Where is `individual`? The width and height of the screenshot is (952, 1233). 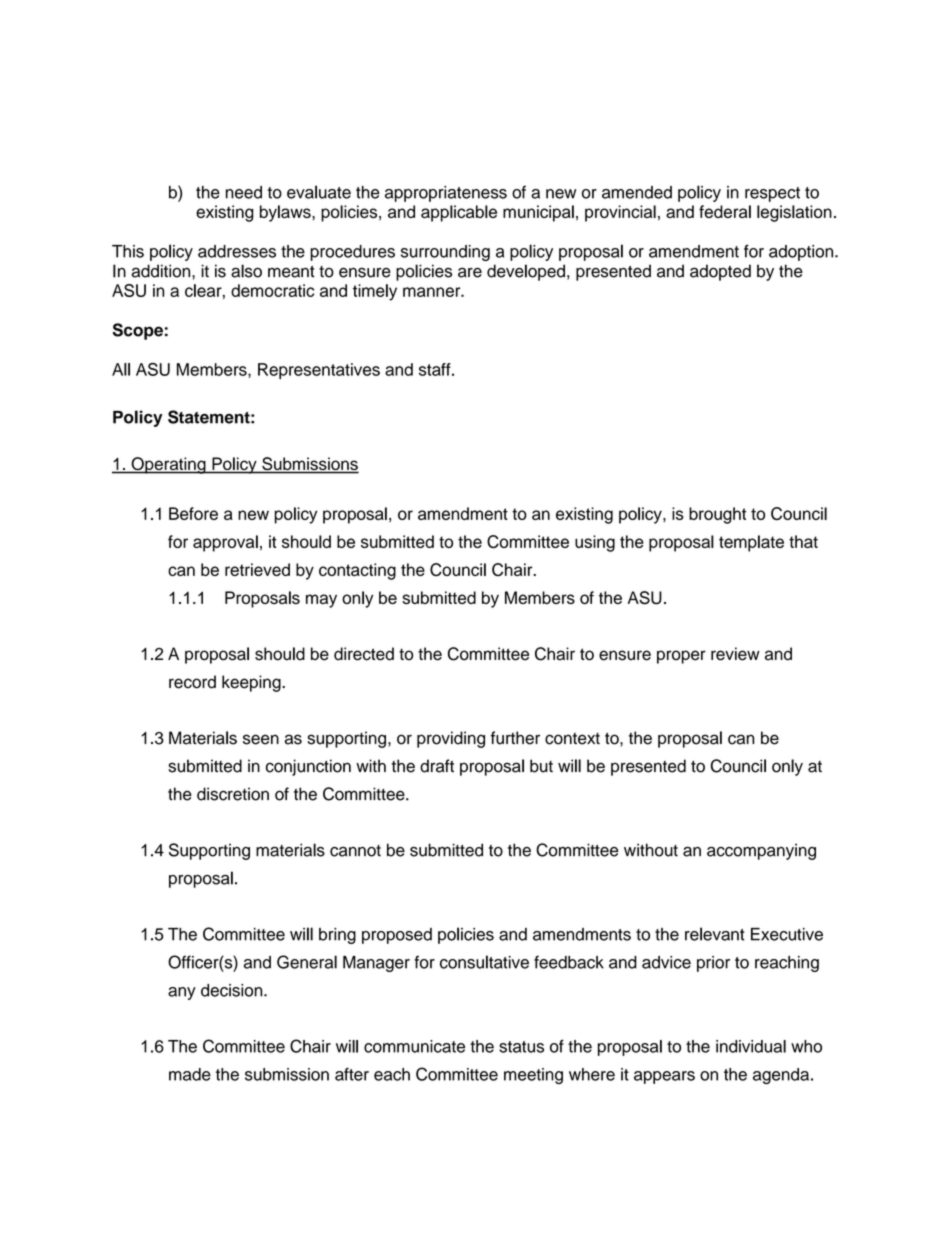
individual is located at coordinates (751, 1046).
